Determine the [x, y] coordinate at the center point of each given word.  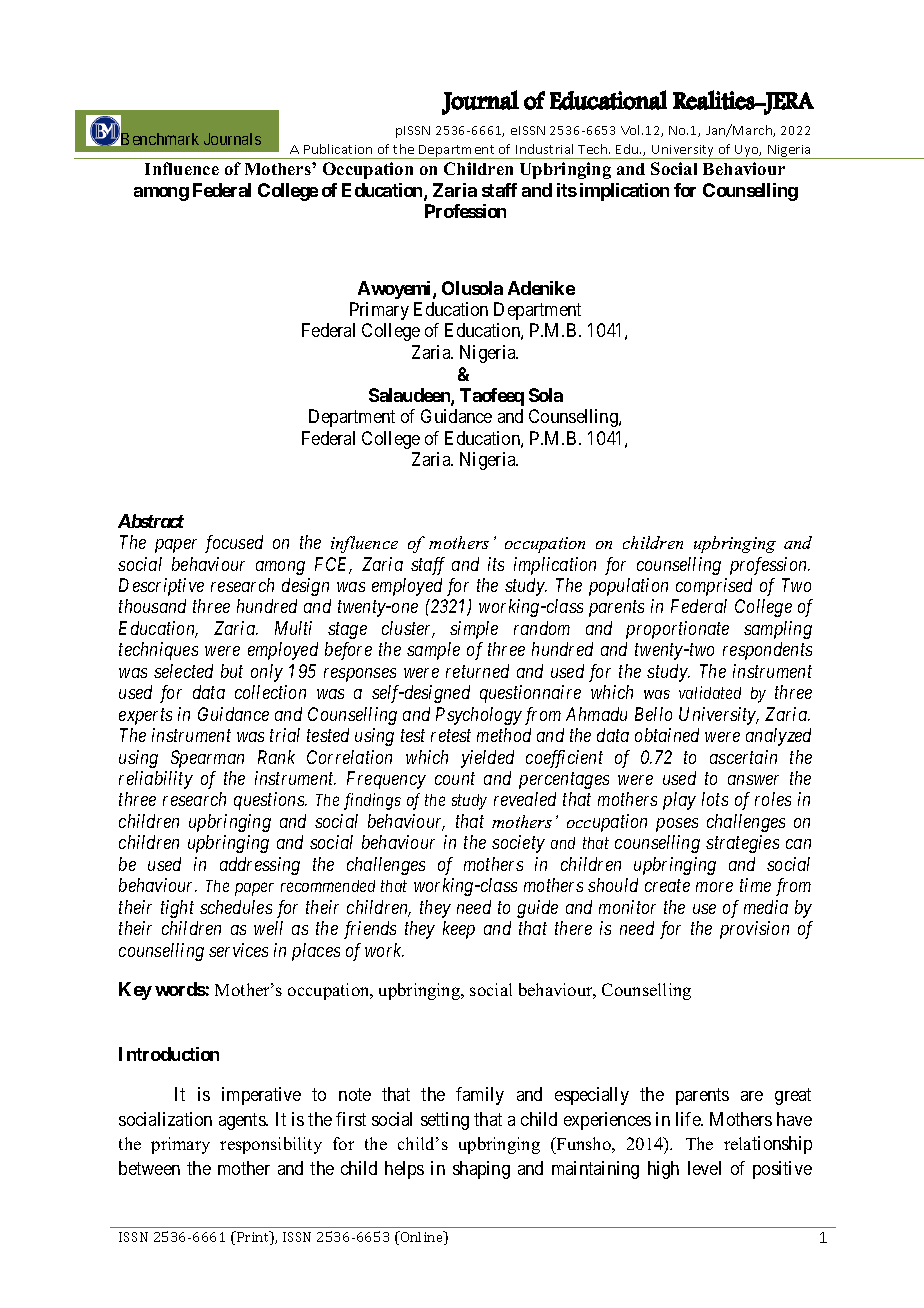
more [714, 887]
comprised [714, 587]
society [518, 844]
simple [474, 630]
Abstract [151, 521]
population [628, 587]
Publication [338, 149]
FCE [333, 565]
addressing [260, 866]
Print [253, 1238]
